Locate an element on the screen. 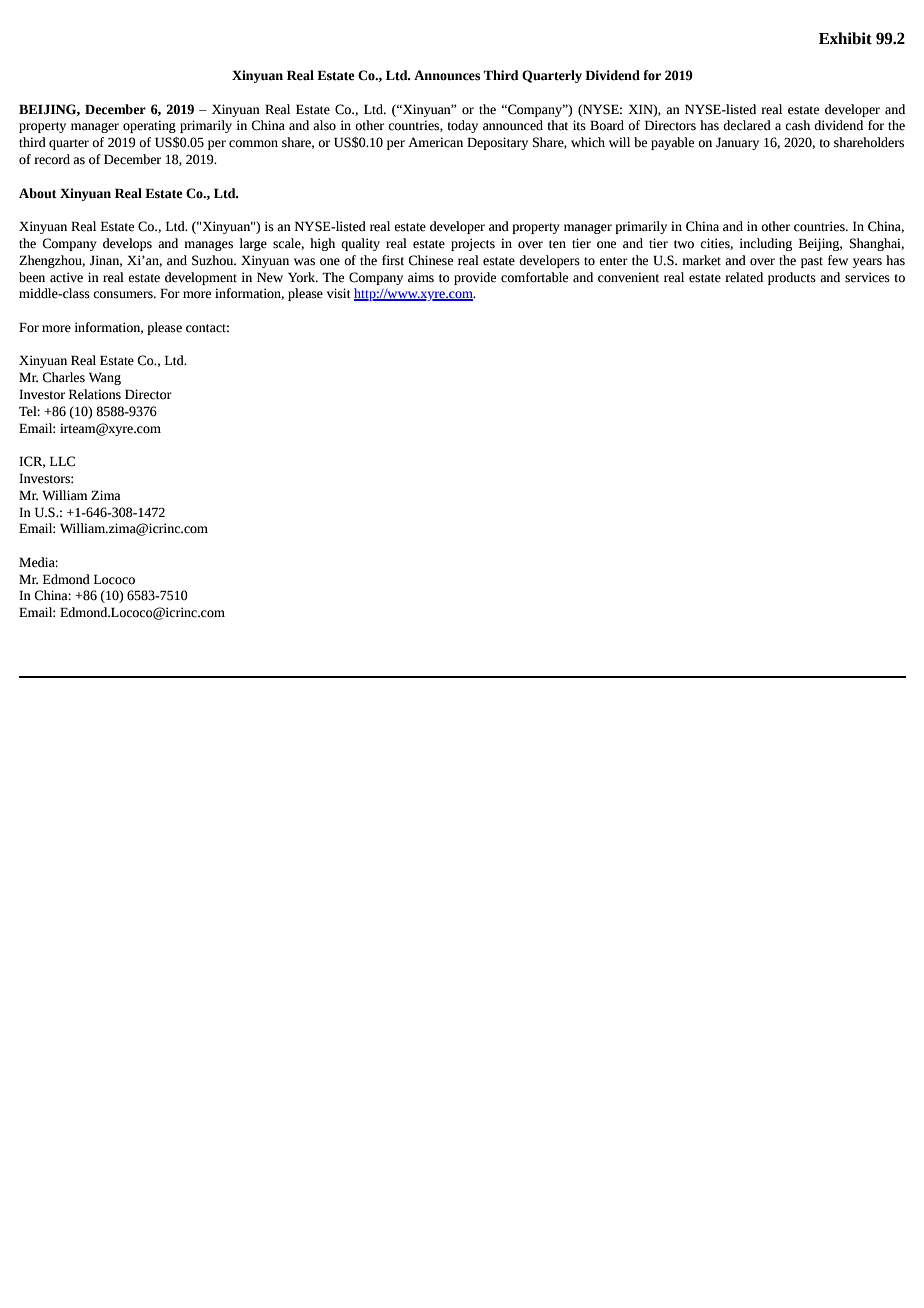 Image resolution: width=924 pixels, height=1308 pixels. LLC is located at coordinates (62, 461).
